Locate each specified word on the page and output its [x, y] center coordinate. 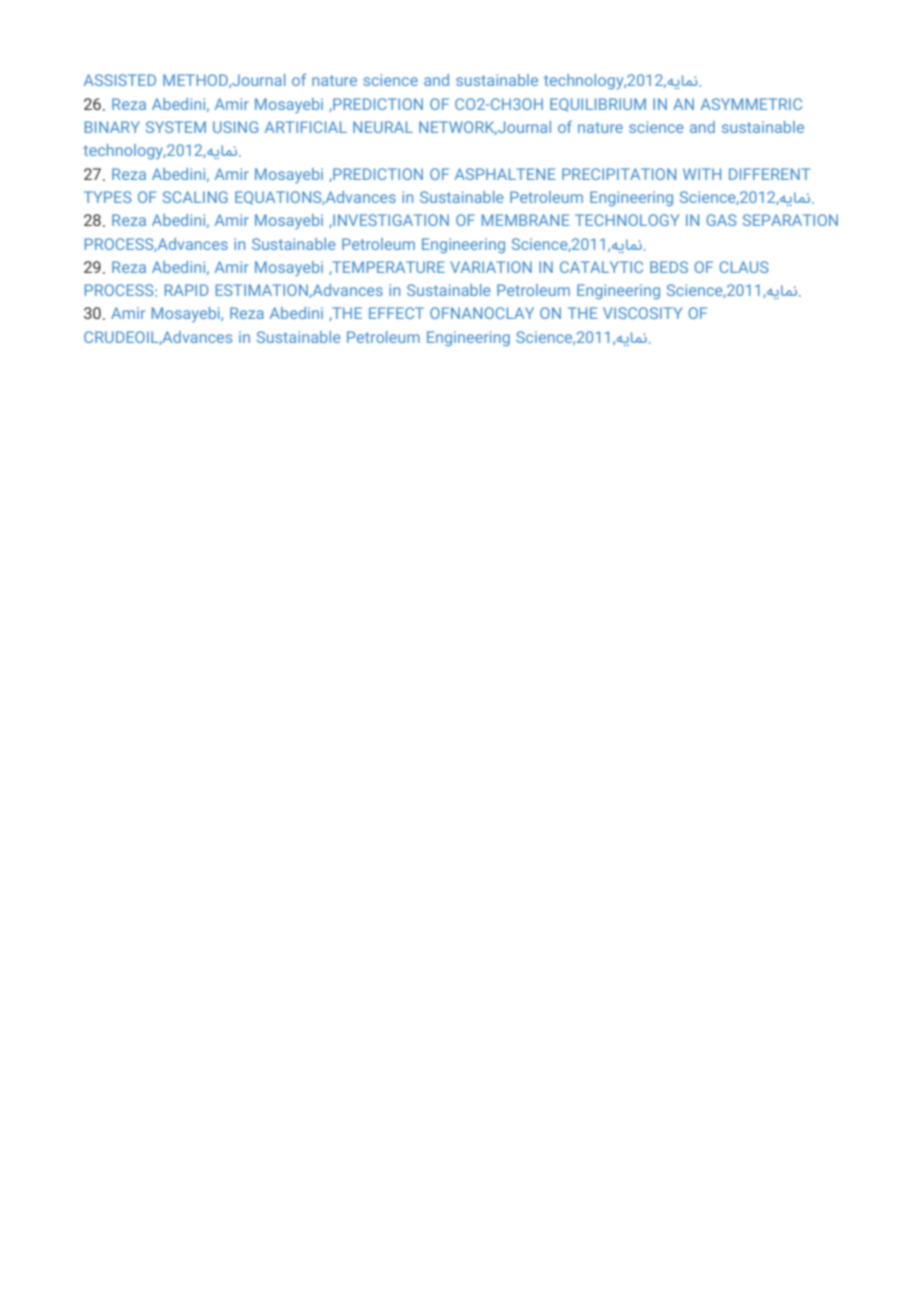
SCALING [195, 197]
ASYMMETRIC [751, 104]
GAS [721, 220]
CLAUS [743, 267]
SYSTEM [176, 127]
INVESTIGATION [390, 220]
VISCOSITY [642, 313]
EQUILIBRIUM [598, 105]
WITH [702, 174]
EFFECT [396, 313]
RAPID [187, 290]
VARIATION [491, 267]
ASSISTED [120, 80]
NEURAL [383, 127]
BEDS [669, 267]
